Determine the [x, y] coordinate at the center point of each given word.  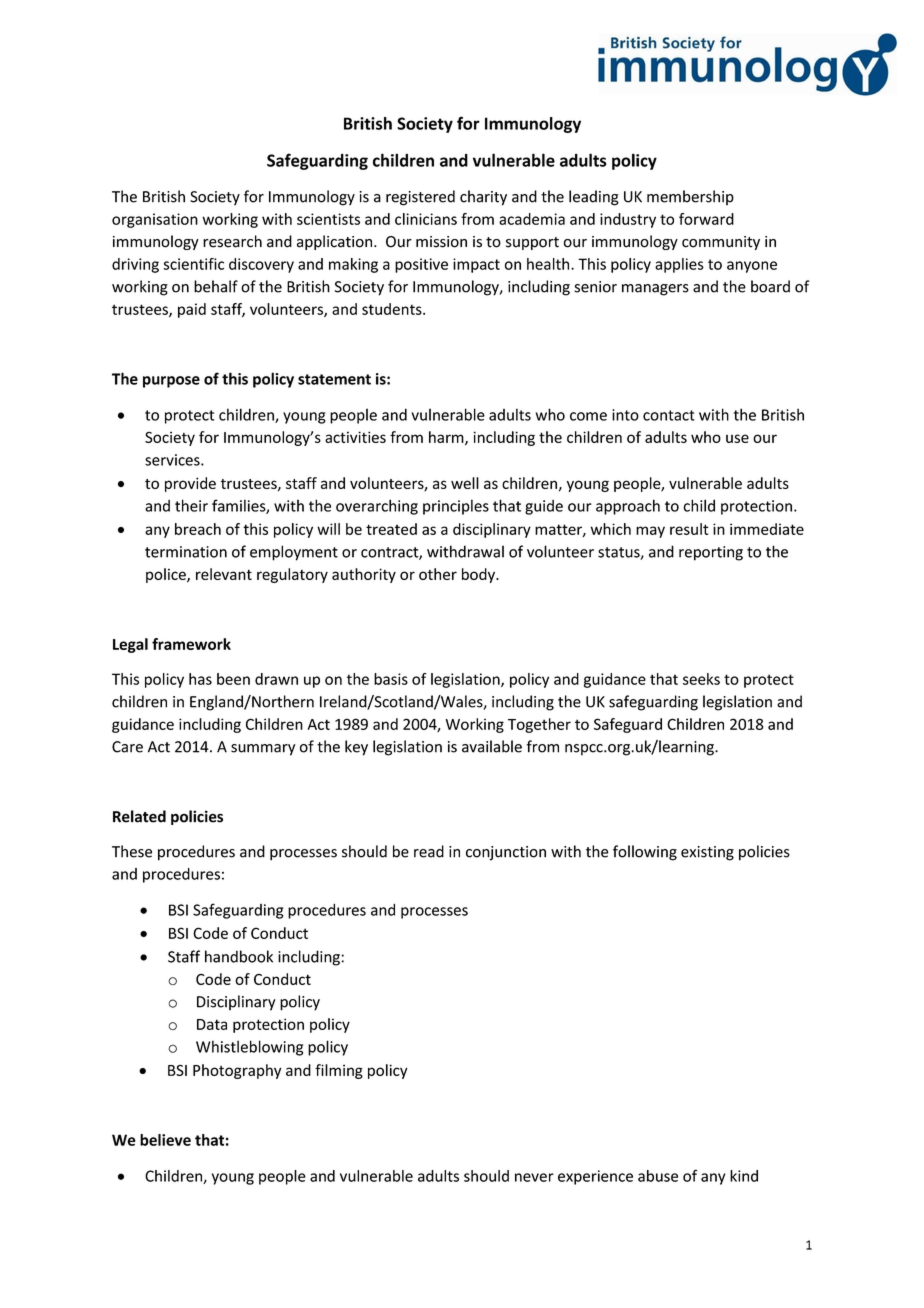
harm [447, 438]
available [492, 746]
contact [669, 415]
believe [165, 1140]
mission [441, 242]
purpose [171, 382]
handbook [239, 956]
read [429, 851]
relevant [224, 574]
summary [263, 750]
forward [706, 219]
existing [707, 853]
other [438, 574]
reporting [711, 553]
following [645, 853]
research [232, 241]
